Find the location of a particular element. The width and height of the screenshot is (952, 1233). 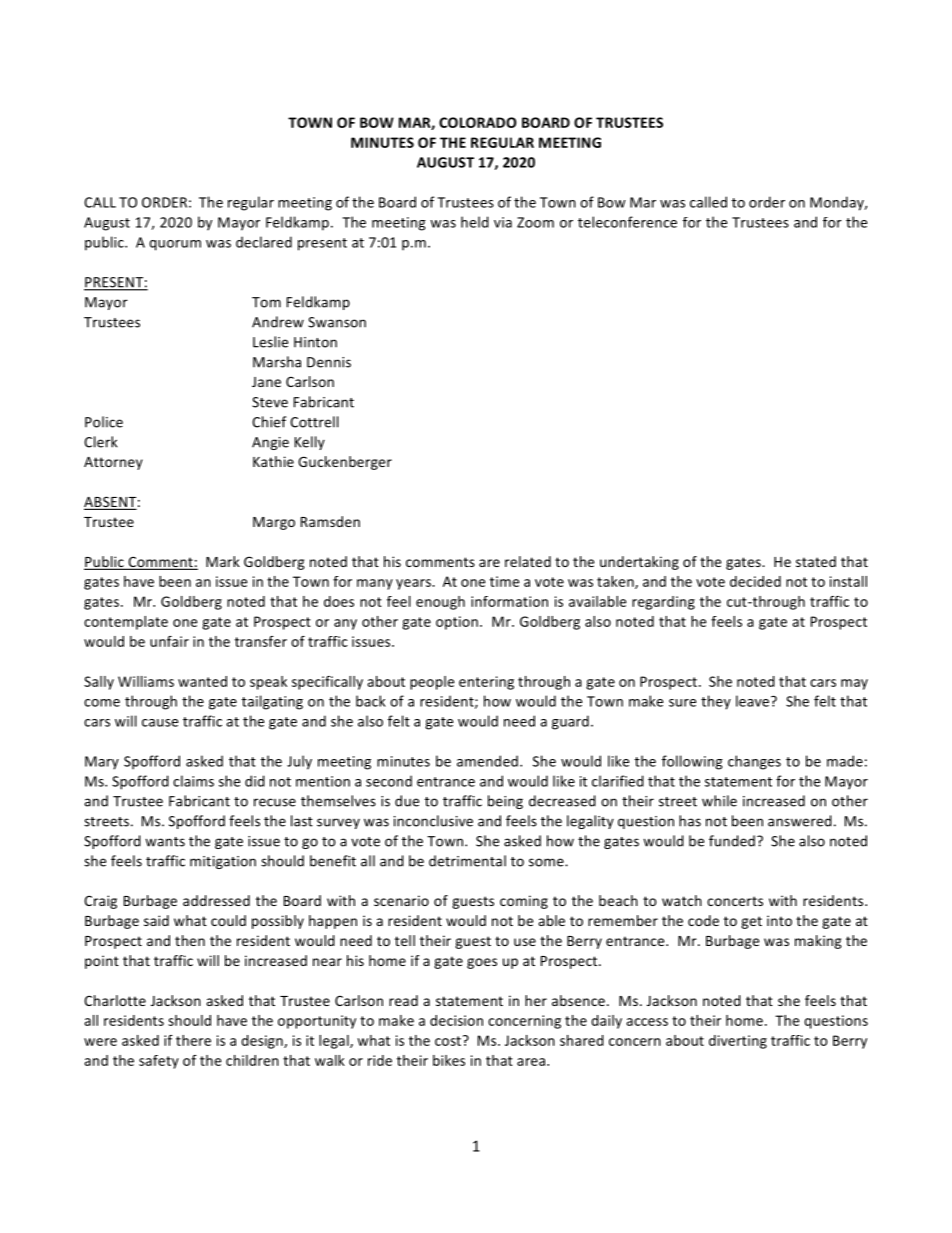

teleconference is located at coordinates (627, 222).
